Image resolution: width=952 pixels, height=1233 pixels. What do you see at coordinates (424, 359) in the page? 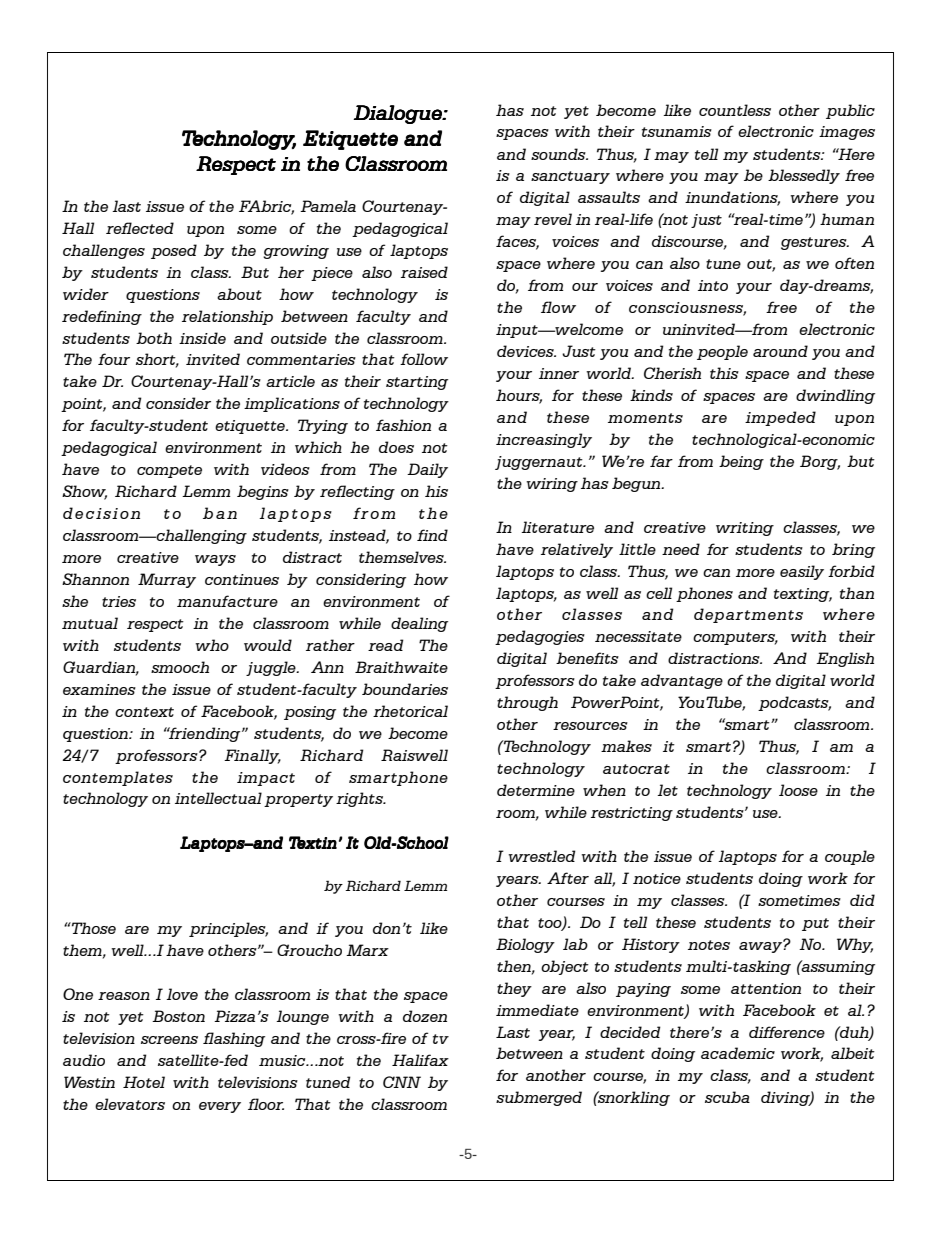
I see `follow` at bounding box center [424, 359].
